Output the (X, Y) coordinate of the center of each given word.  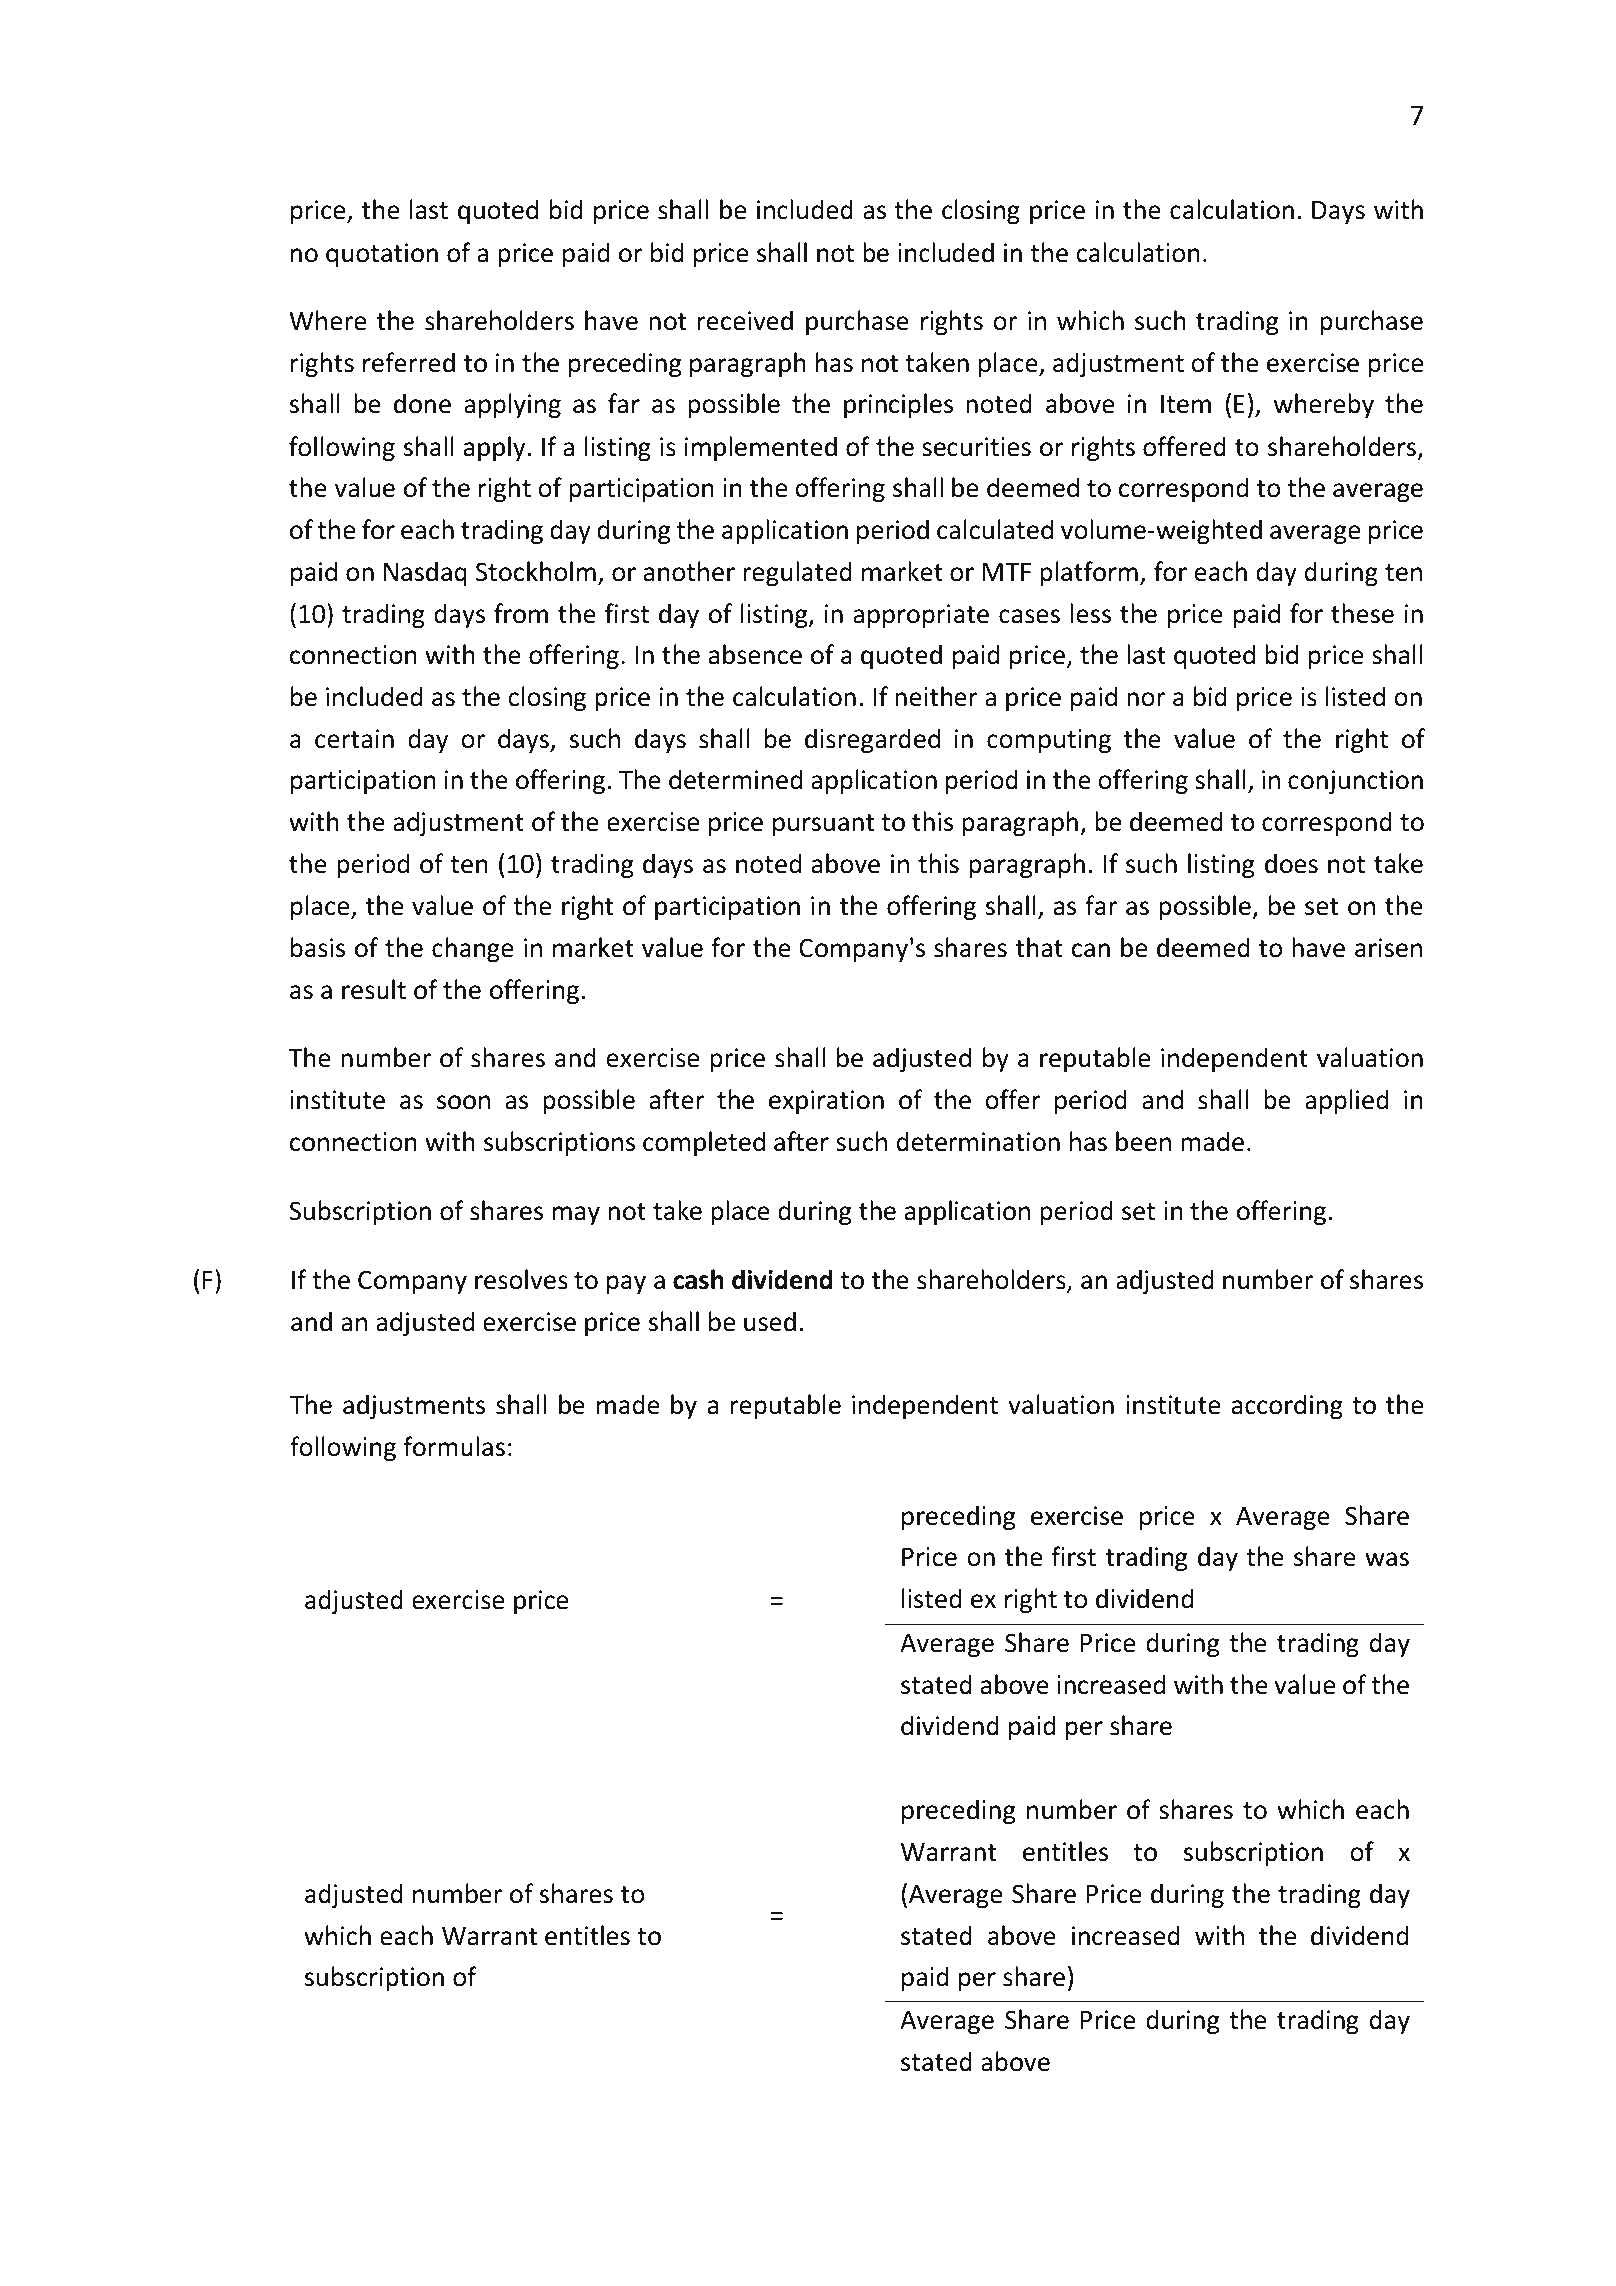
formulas (454, 1446)
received (745, 320)
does (1291, 863)
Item (1186, 404)
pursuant (823, 825)
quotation (382, 255)
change (472, 949)
